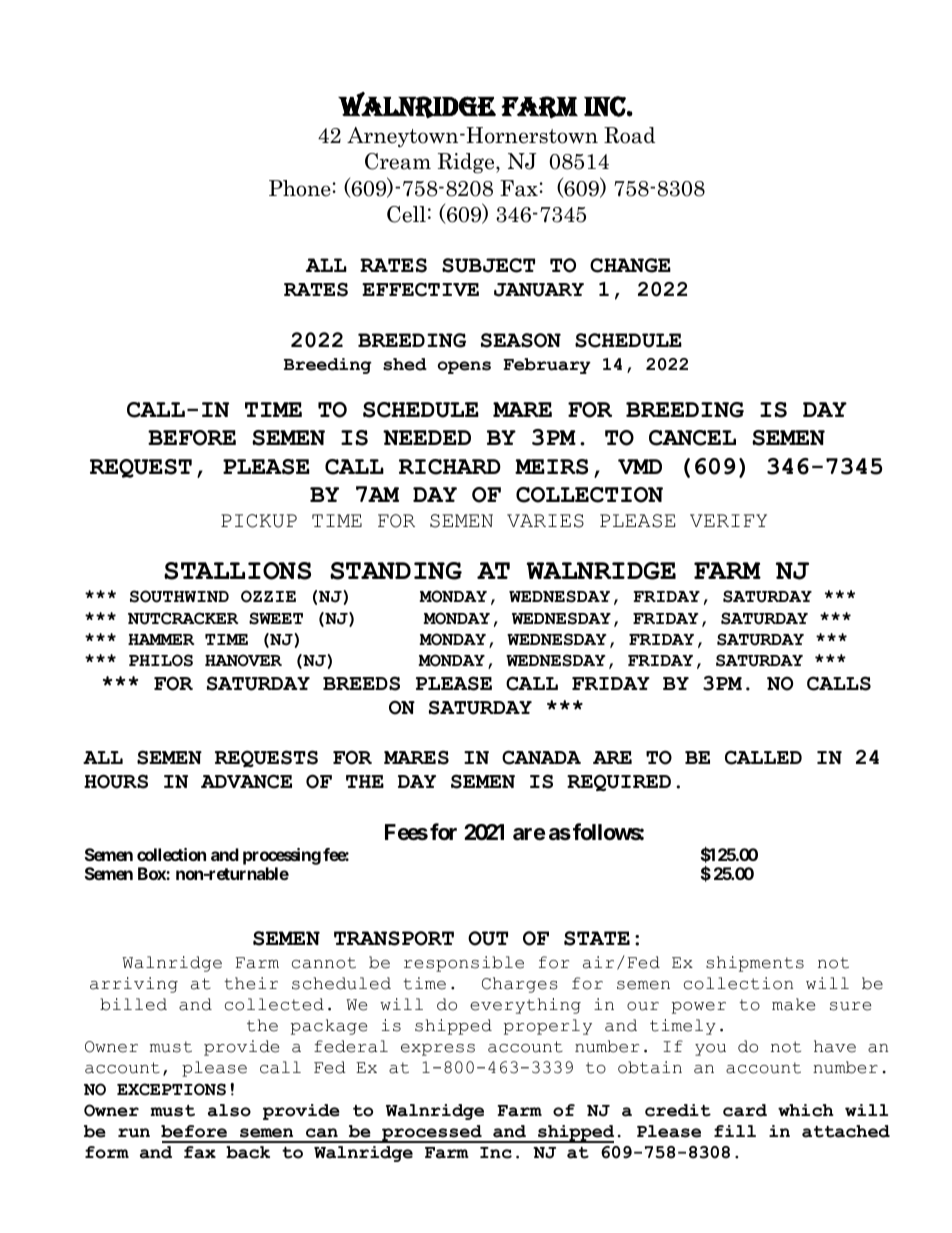 The image size is (952, 1233). Describe the element at coordinates (398, 161) in the screenshot. I see `Cream` at that location.
